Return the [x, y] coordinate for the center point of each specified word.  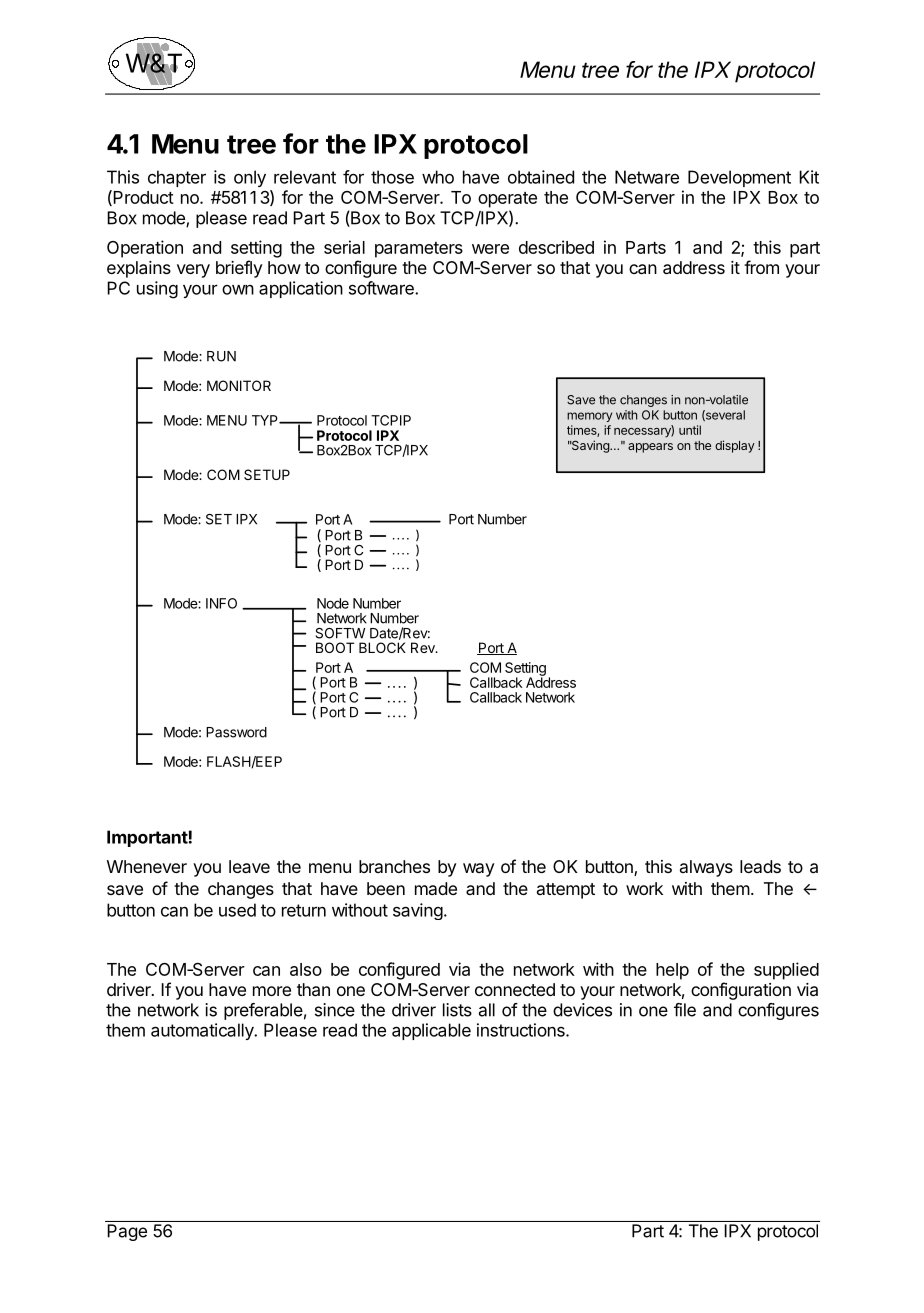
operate [507, 200]
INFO [221, 603]
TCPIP [391, 420]
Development [739, 178]
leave [249, 866]
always [706, 868]
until [690, 430]
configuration [741, 991]
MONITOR [239, 385]
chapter [177, 178]
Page [127, 1232]
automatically [203, 1031]
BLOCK [382, 647]
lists [457, 1010]
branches [394, 866]
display [735, 446]
